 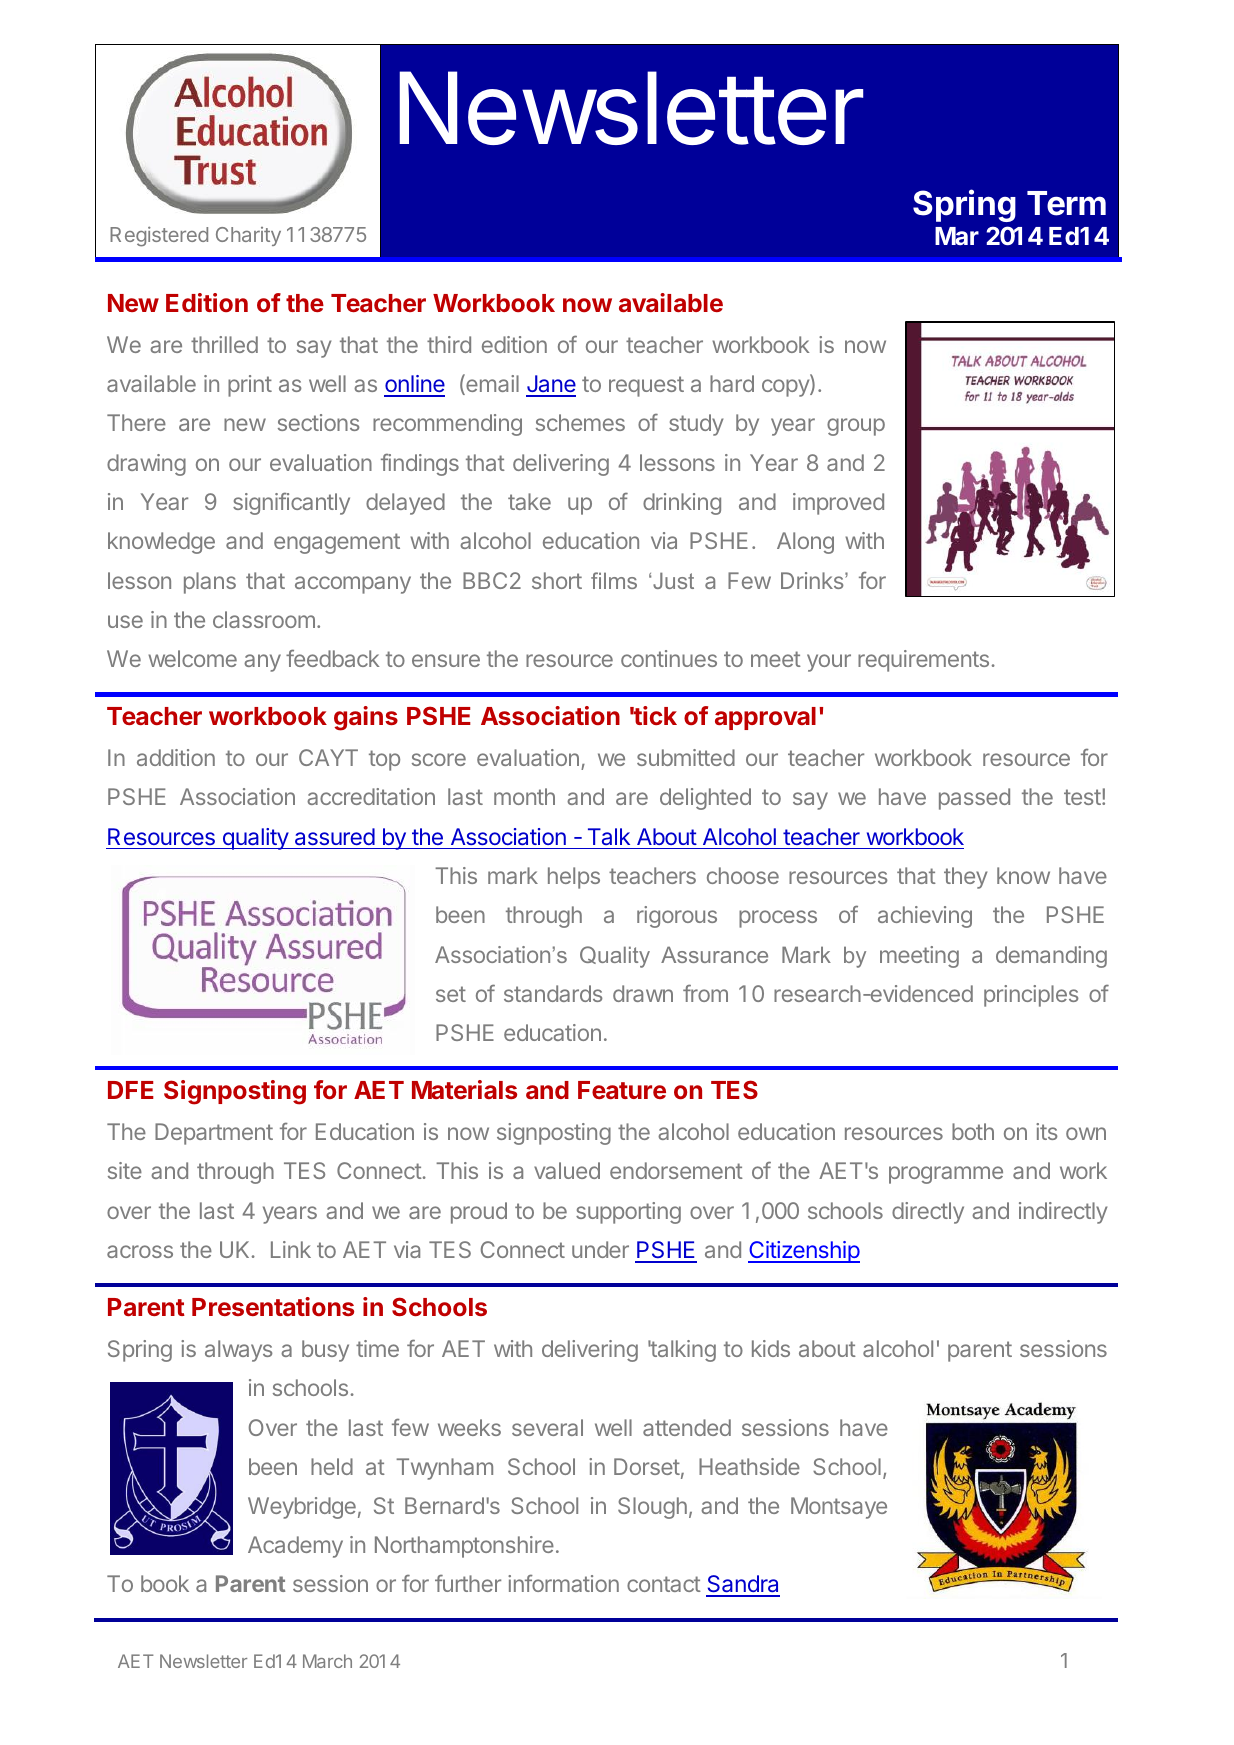 What do you see at coordinates (248, 236) in the page?
I see `Charity` at bounding box center [248, 236].
